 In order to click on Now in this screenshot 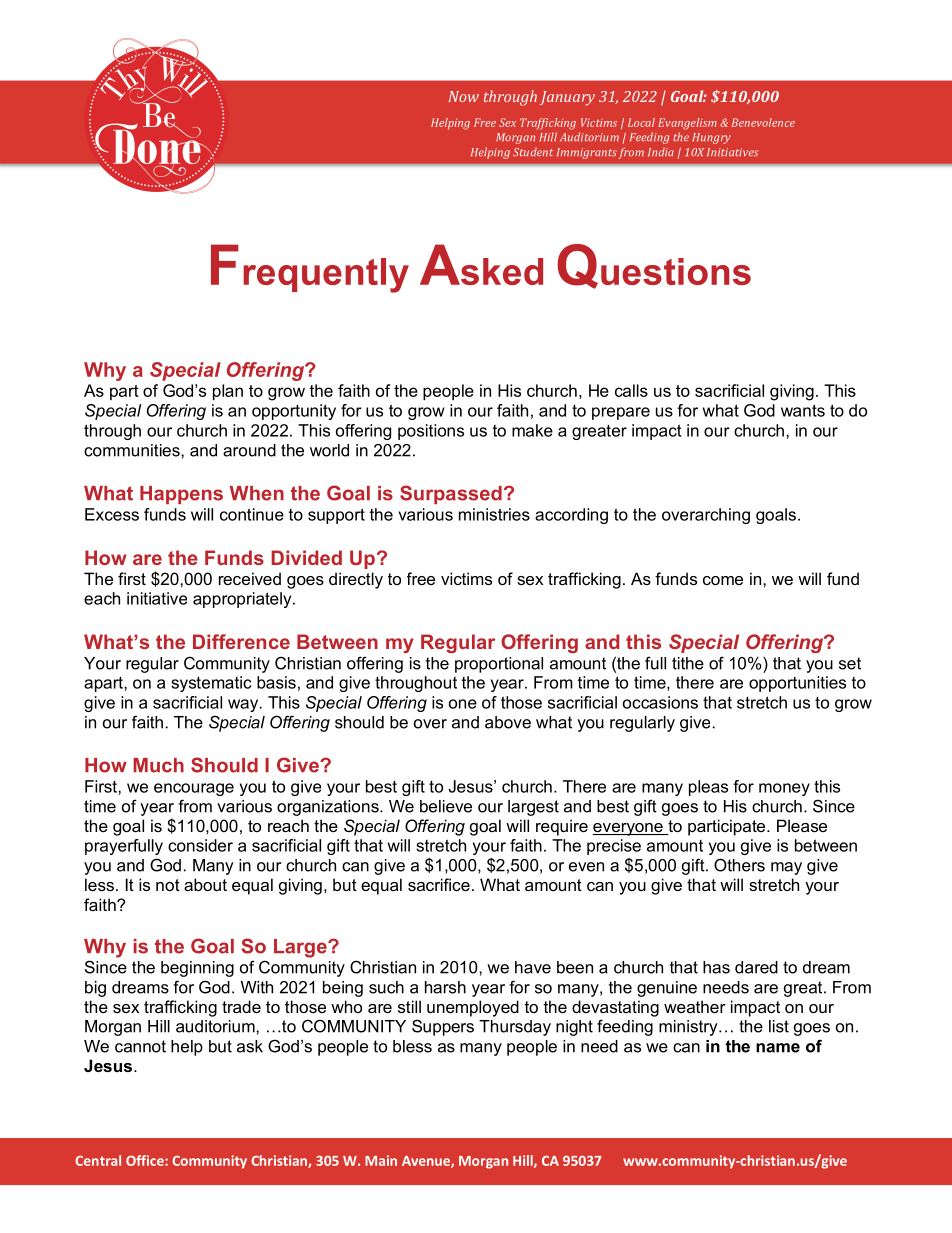, I will do `click(463, 96)`.
